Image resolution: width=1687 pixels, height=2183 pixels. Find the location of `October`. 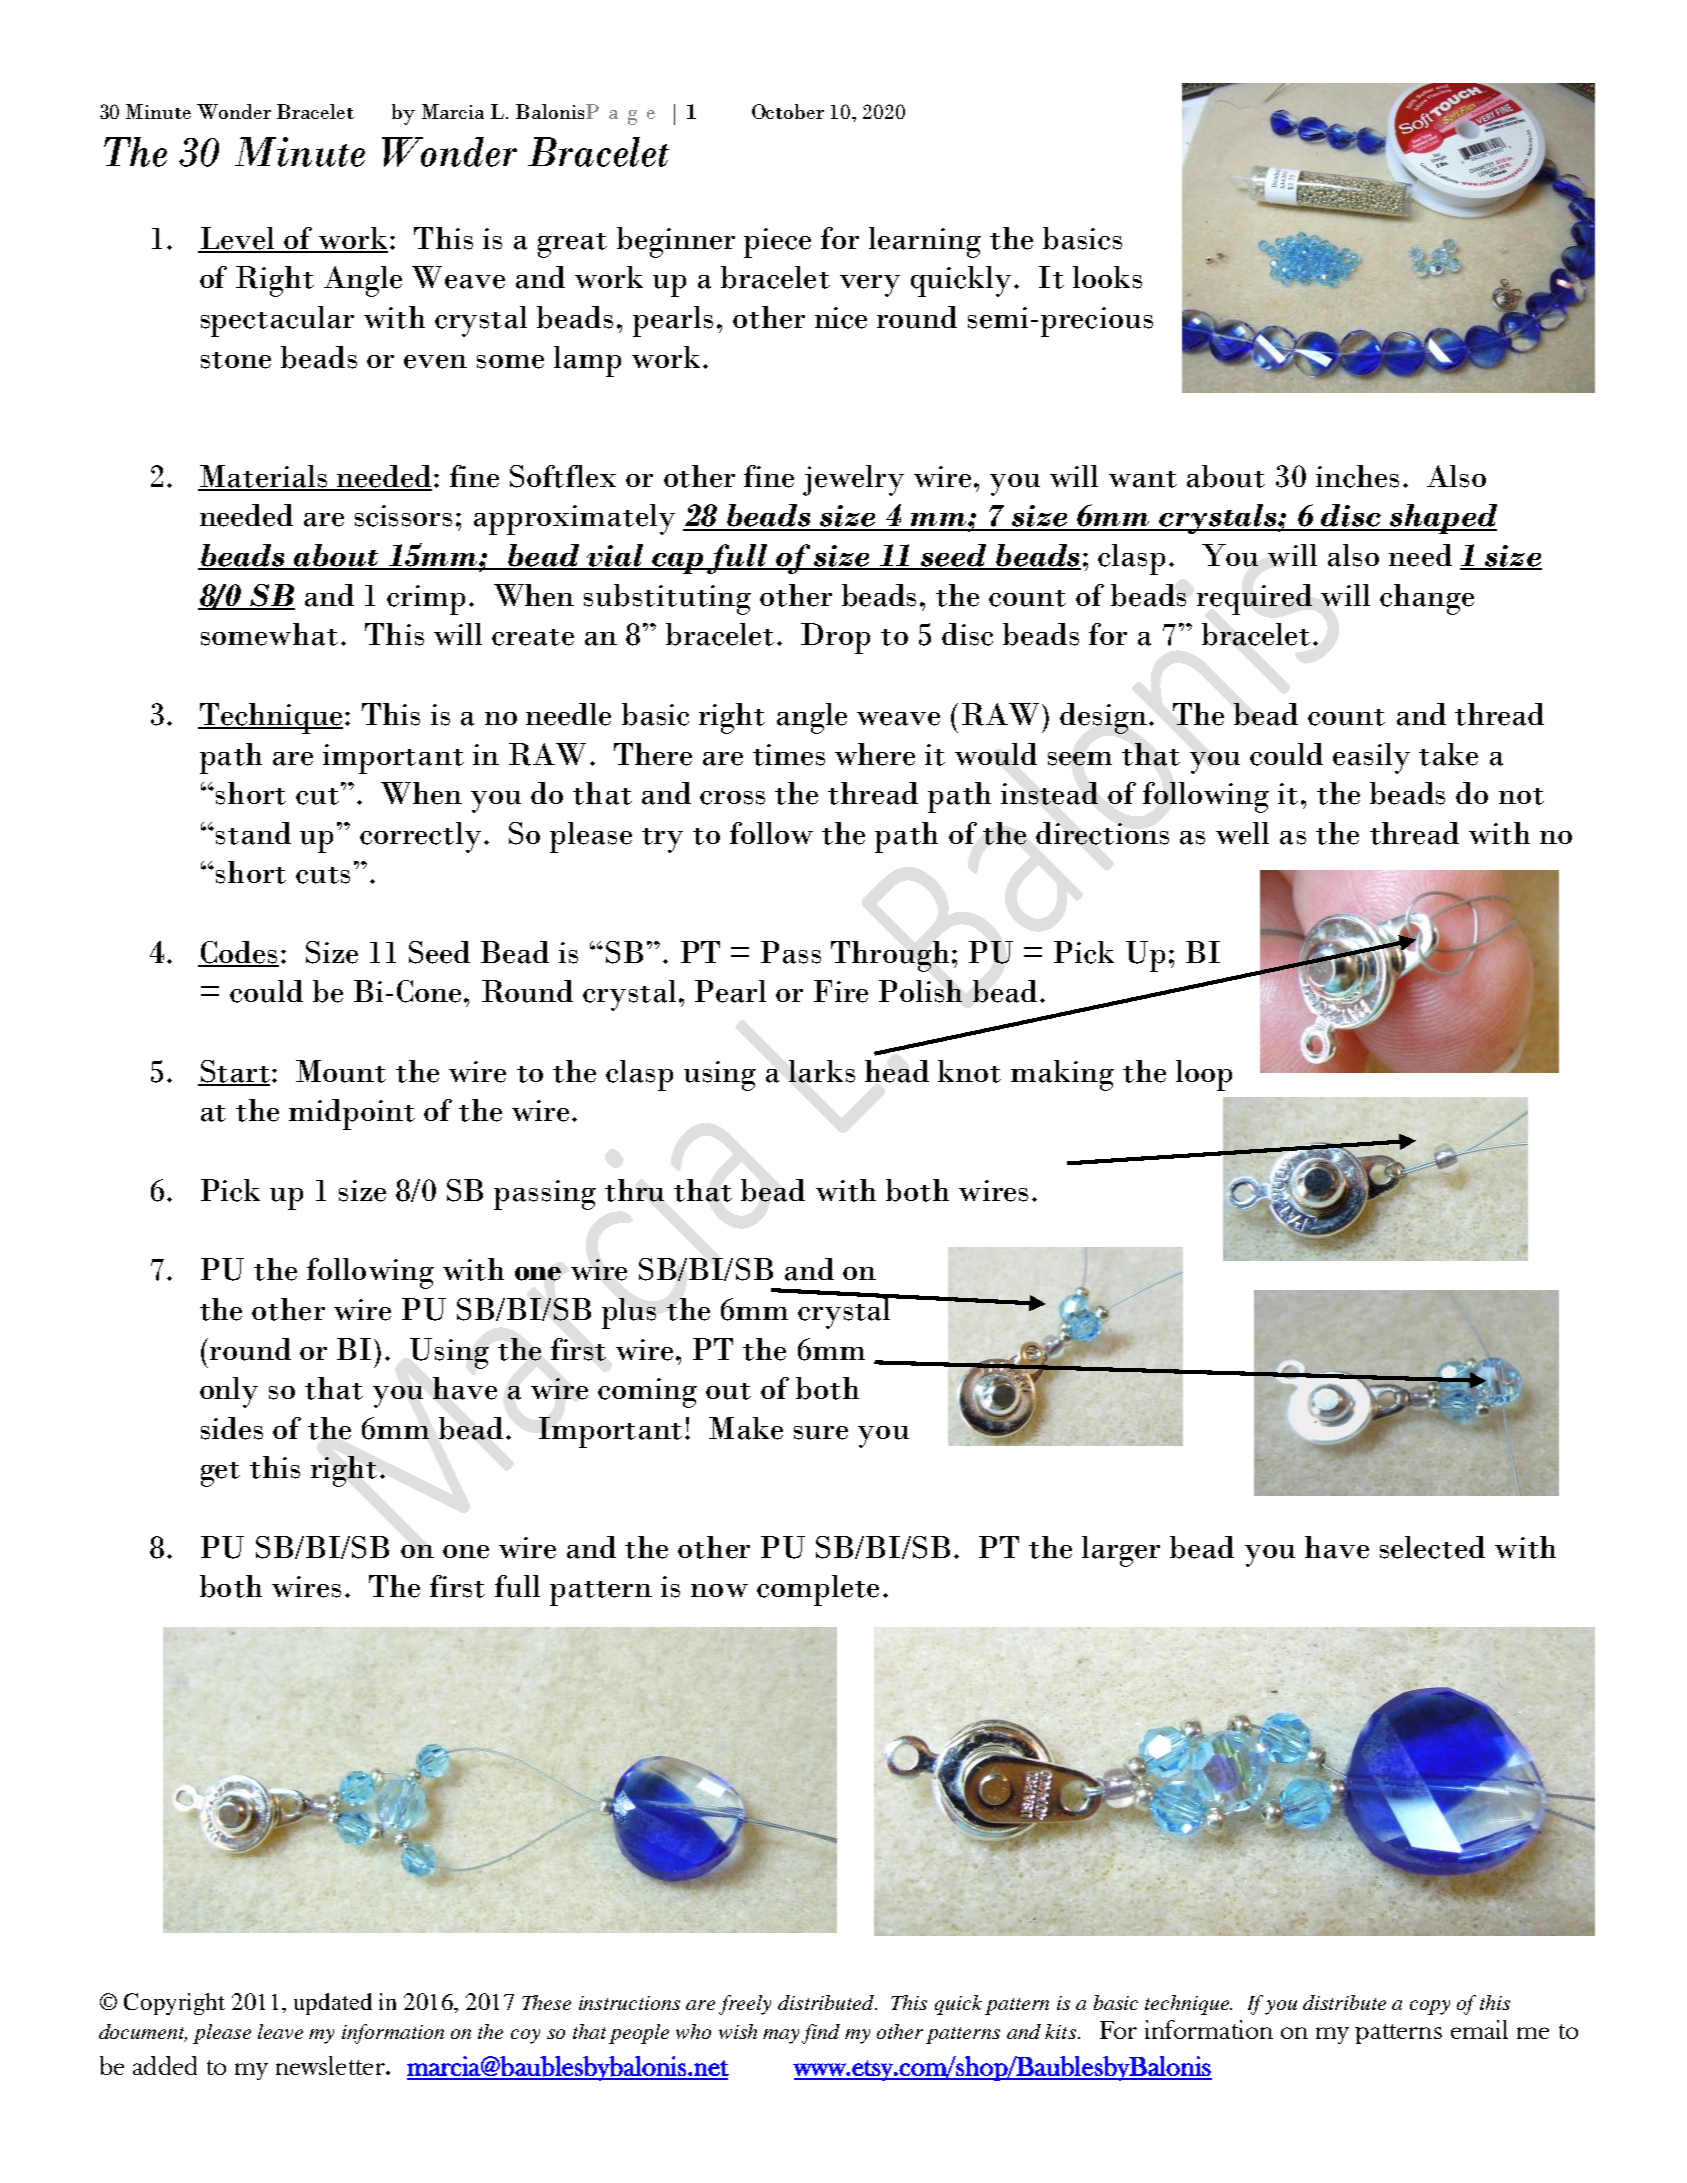

October is located at coordinates (788, 111).
